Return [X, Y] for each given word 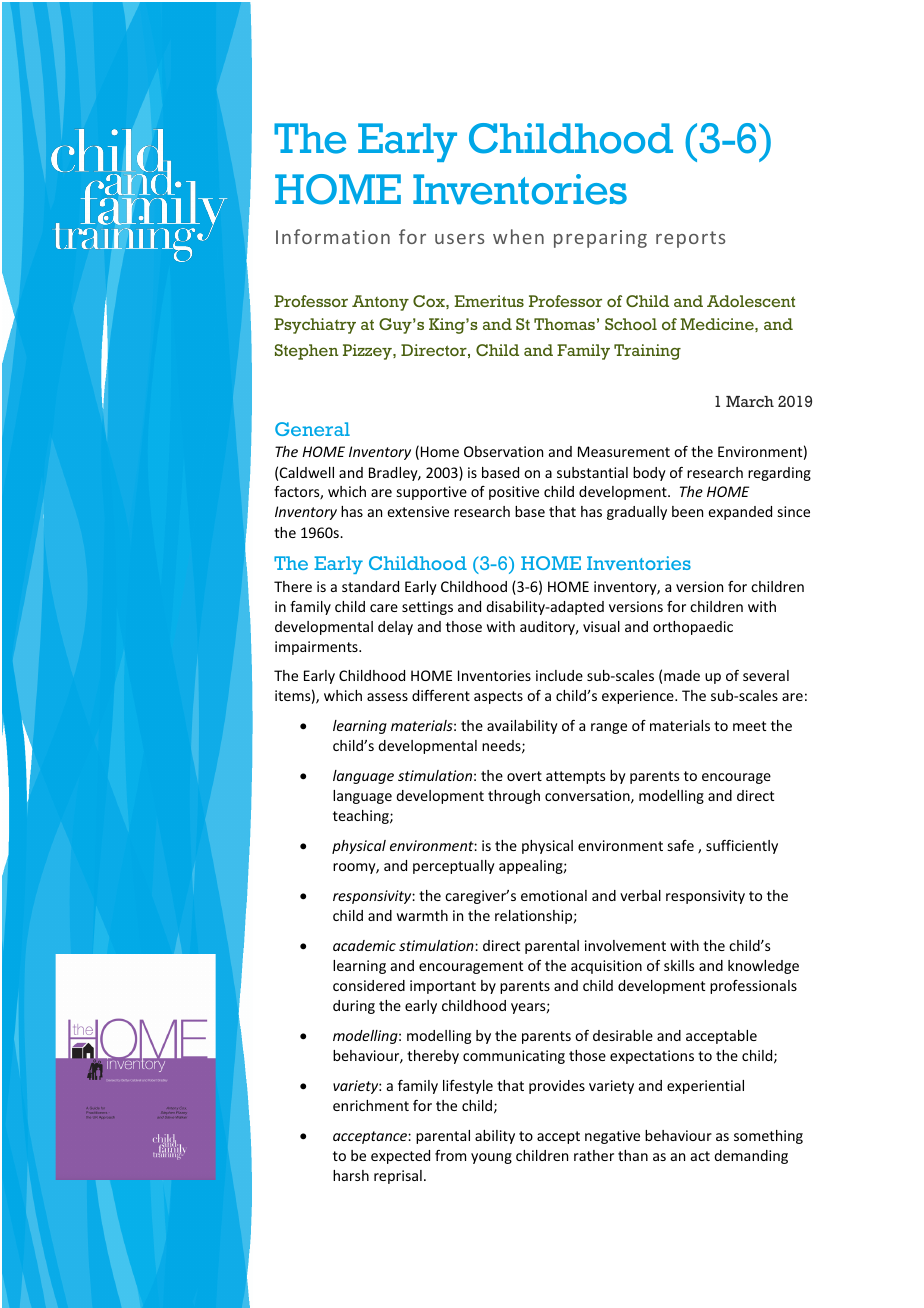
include [559, 675]
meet [749, 726]
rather [594, 1155]
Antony [380, 303]
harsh [351, 1175]
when [518, 236]
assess [387, 697]
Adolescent [751, 301]
